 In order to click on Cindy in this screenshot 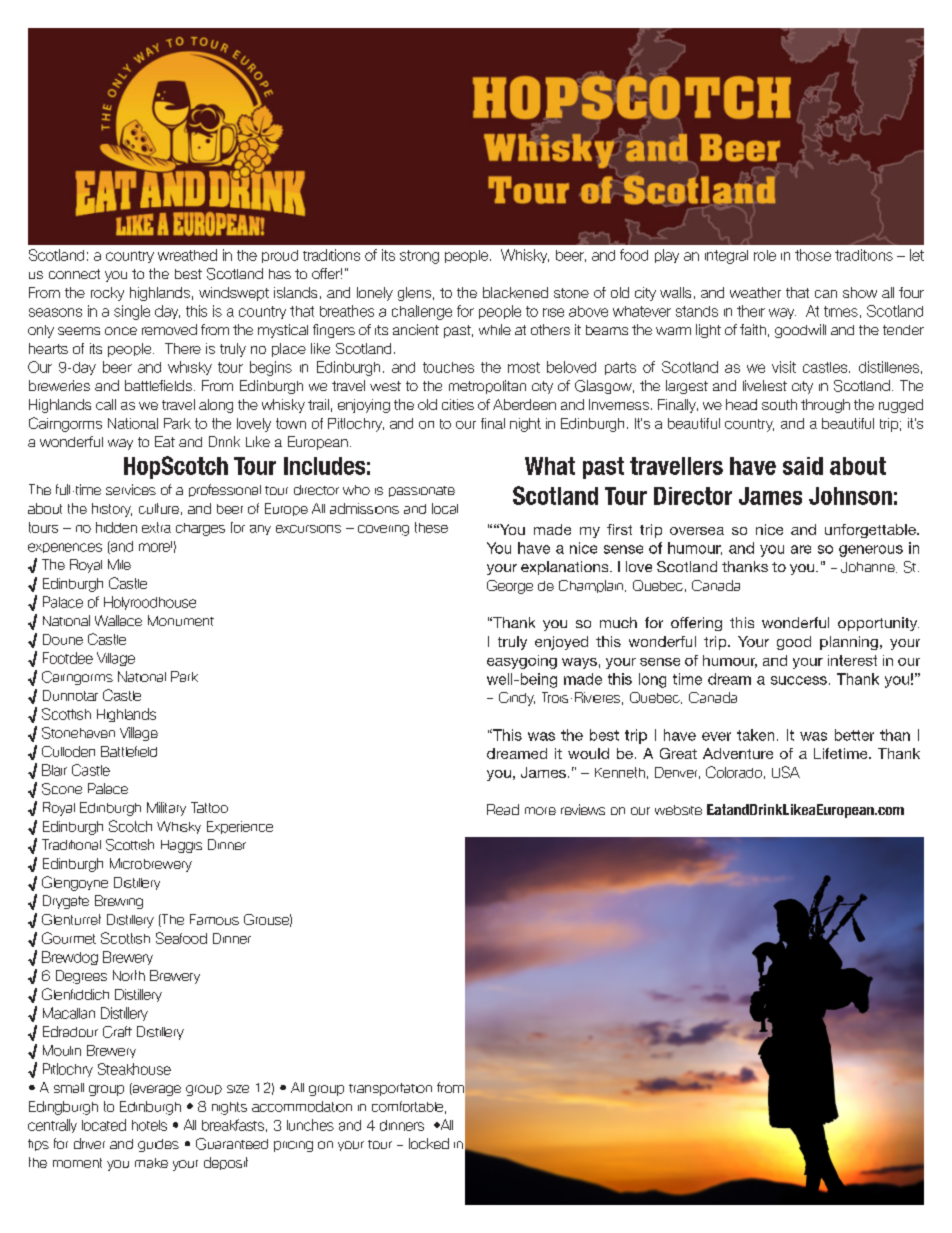, I will do `click(517, 699)`.
